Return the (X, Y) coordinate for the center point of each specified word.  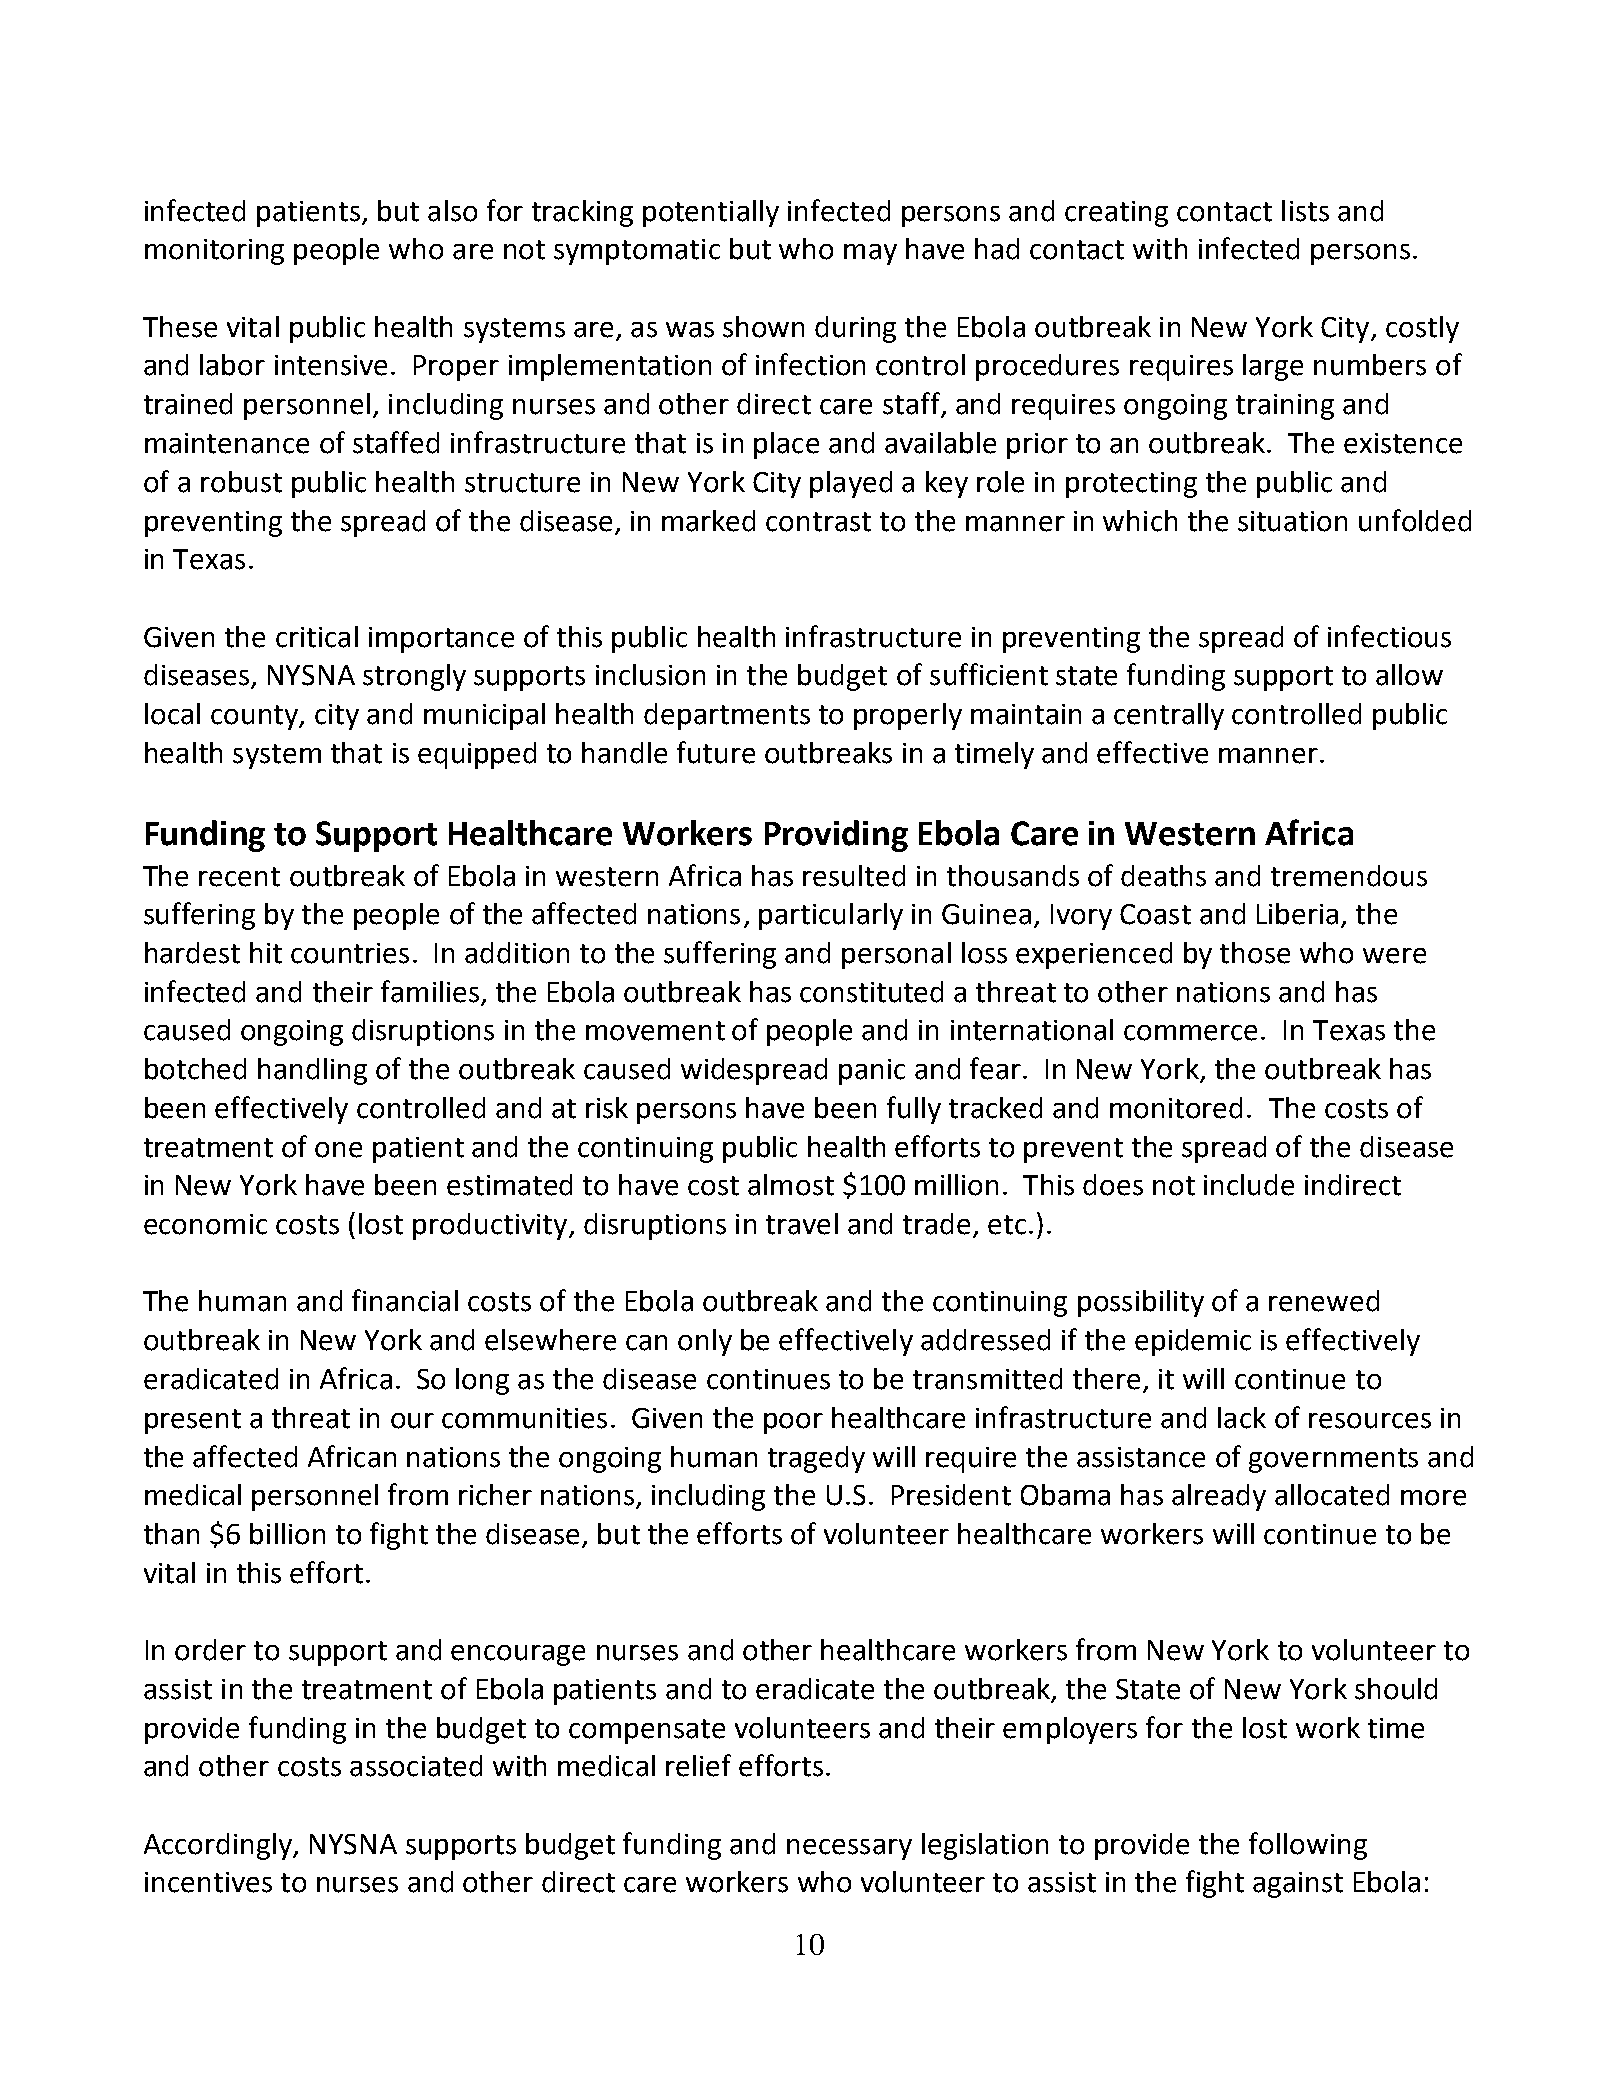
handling (312, 1071)
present (193, 1421)
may (870, 254)
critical (317, 637)
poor (793, 1423)
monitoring (214, 252)
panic (872, 1072)
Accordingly (219, 1846)
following (1308, 1846)
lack (1242, 1418)
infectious (1389, 636)
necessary (849, 1849)
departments (727, 716)
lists (1305, 211)
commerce (1190, 1033)
